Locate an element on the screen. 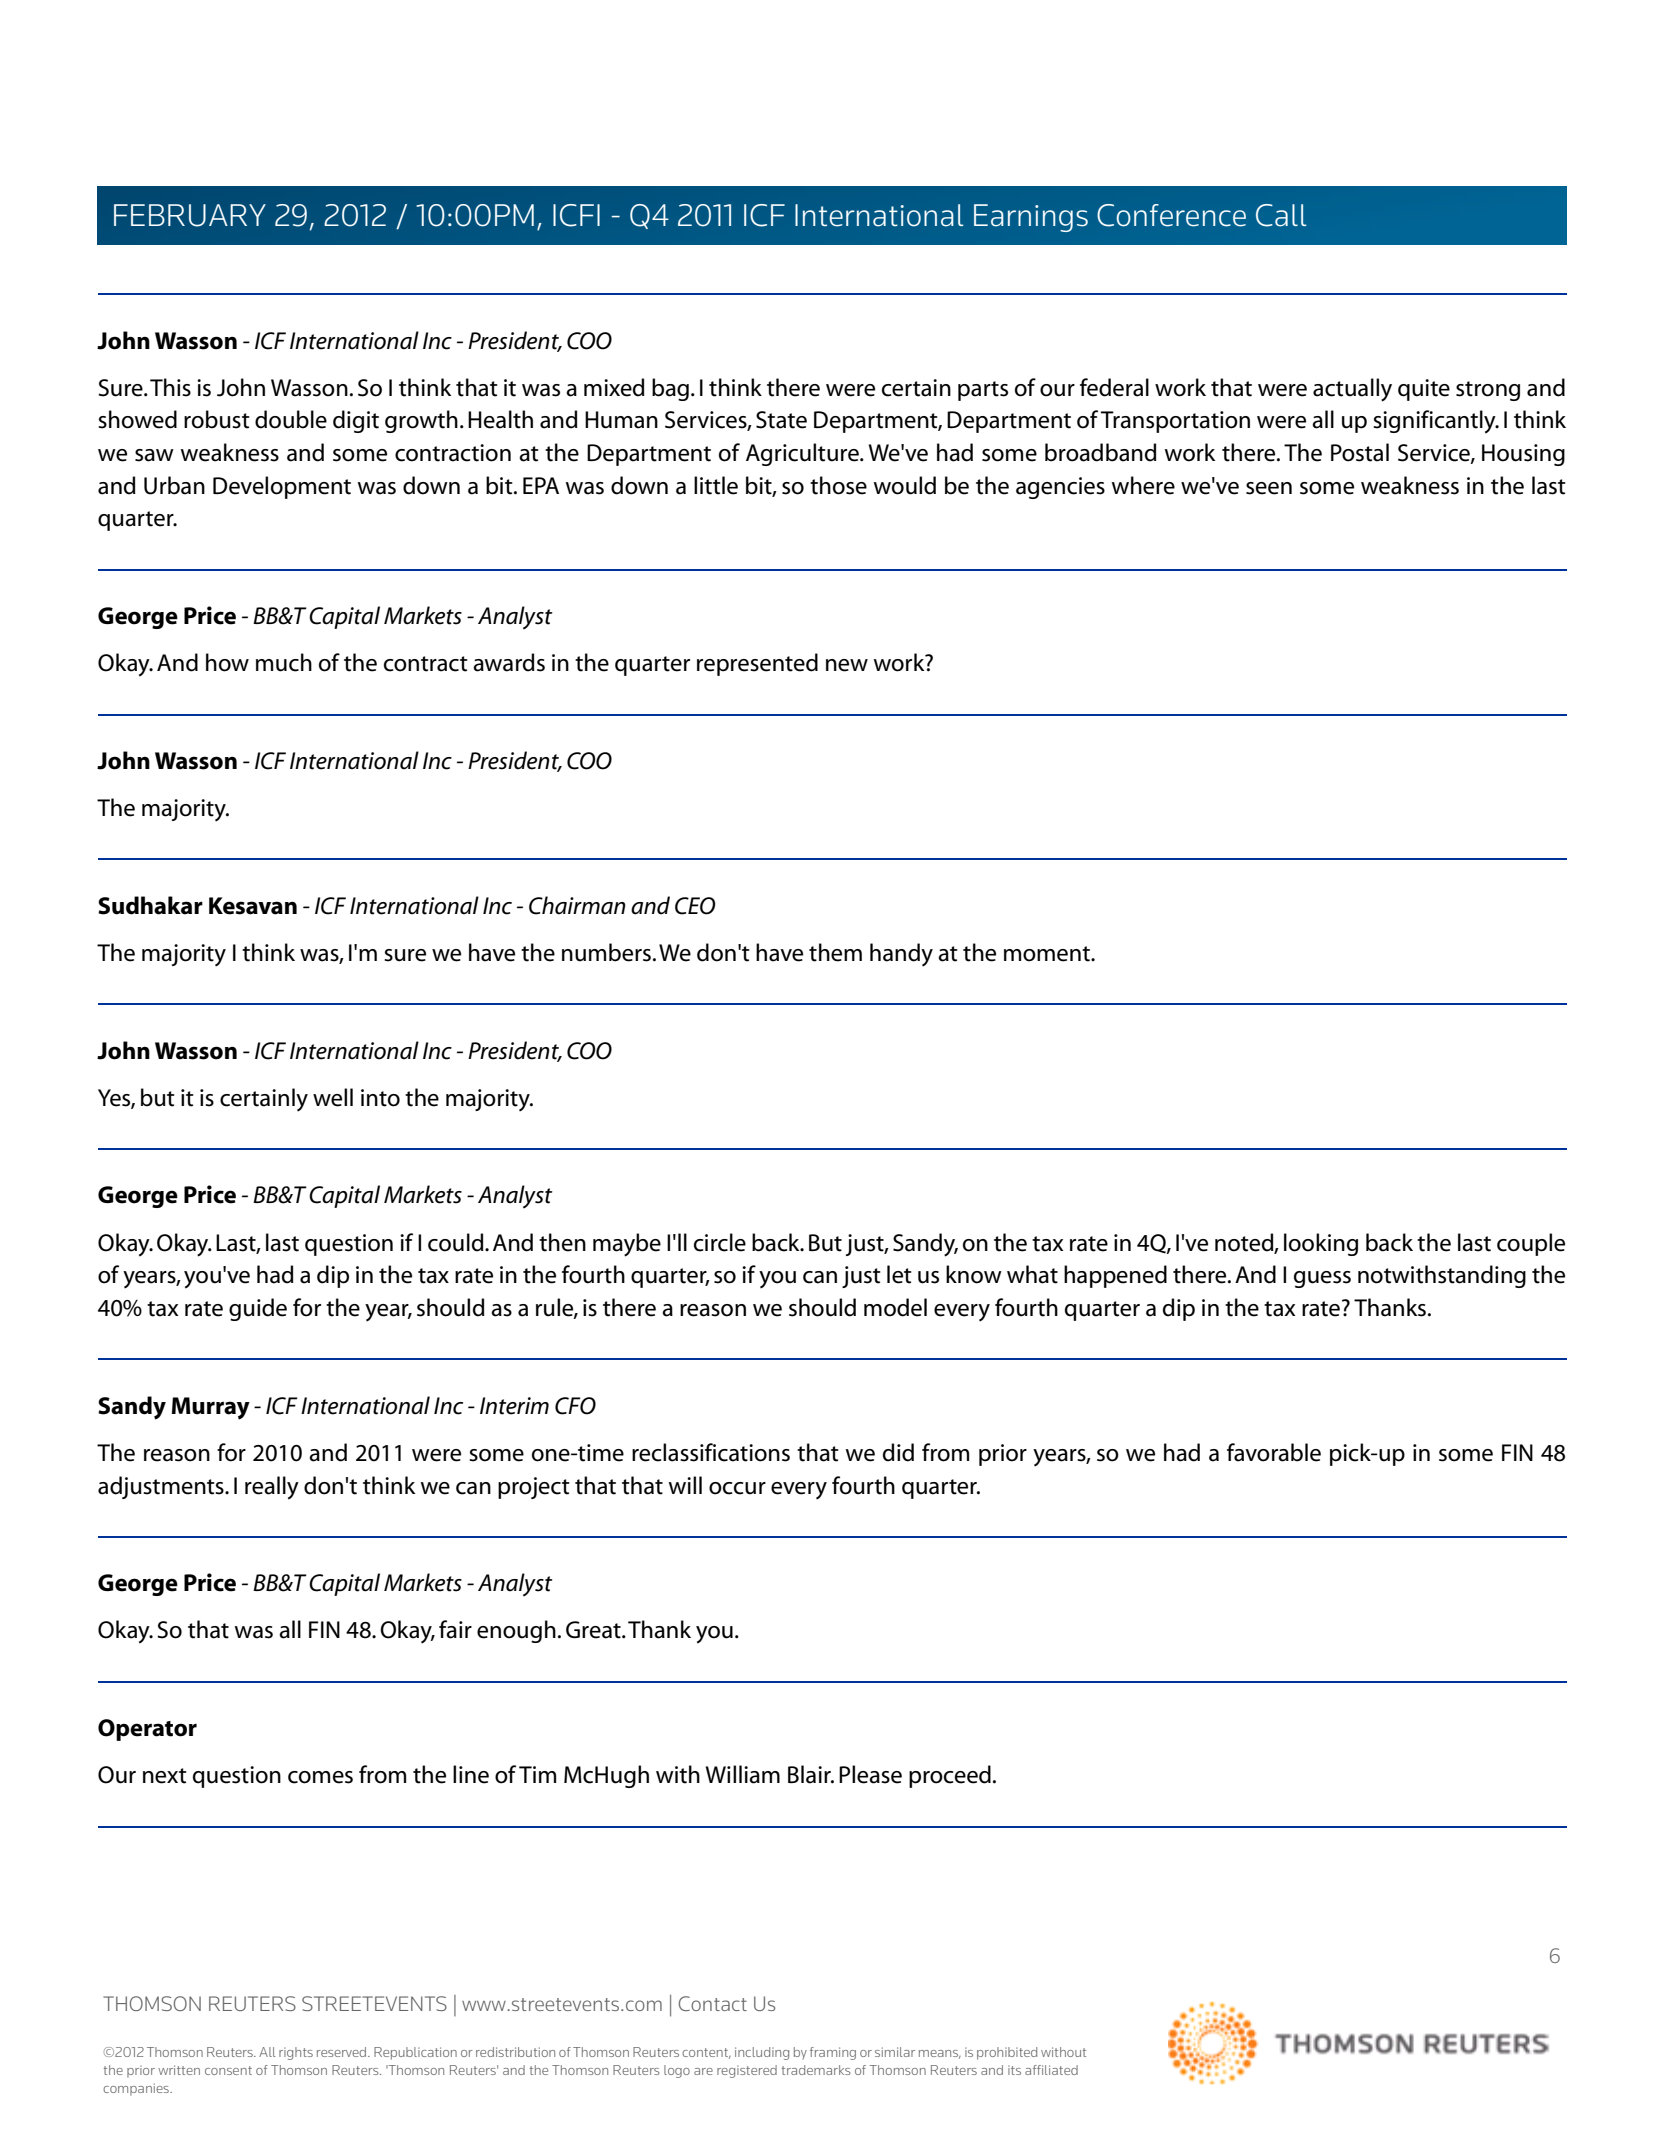 The width and height of the screenshot is (1664, 2153). Call is located at coordinates (1281, 215).
